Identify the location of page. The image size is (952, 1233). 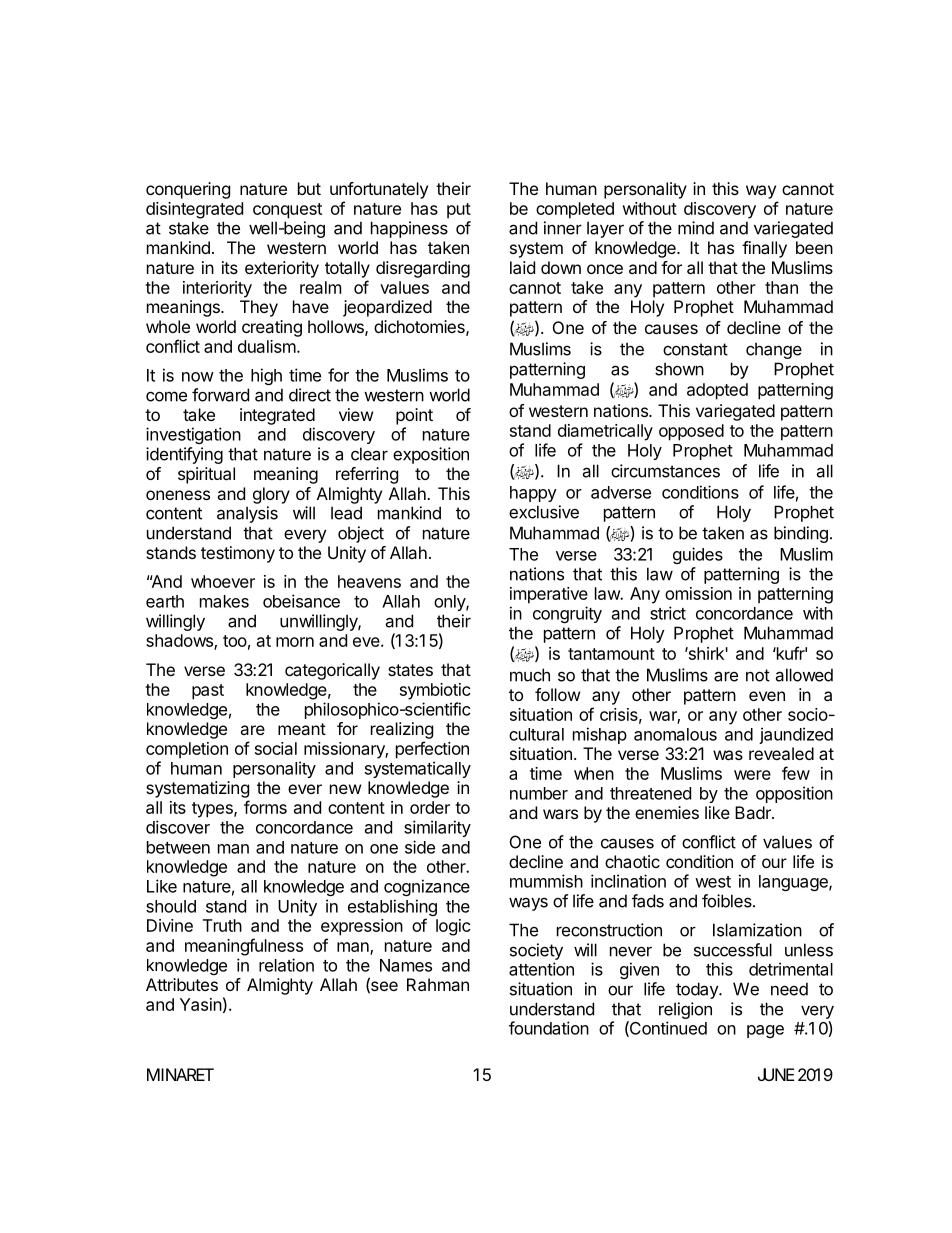
(765, 1031).
